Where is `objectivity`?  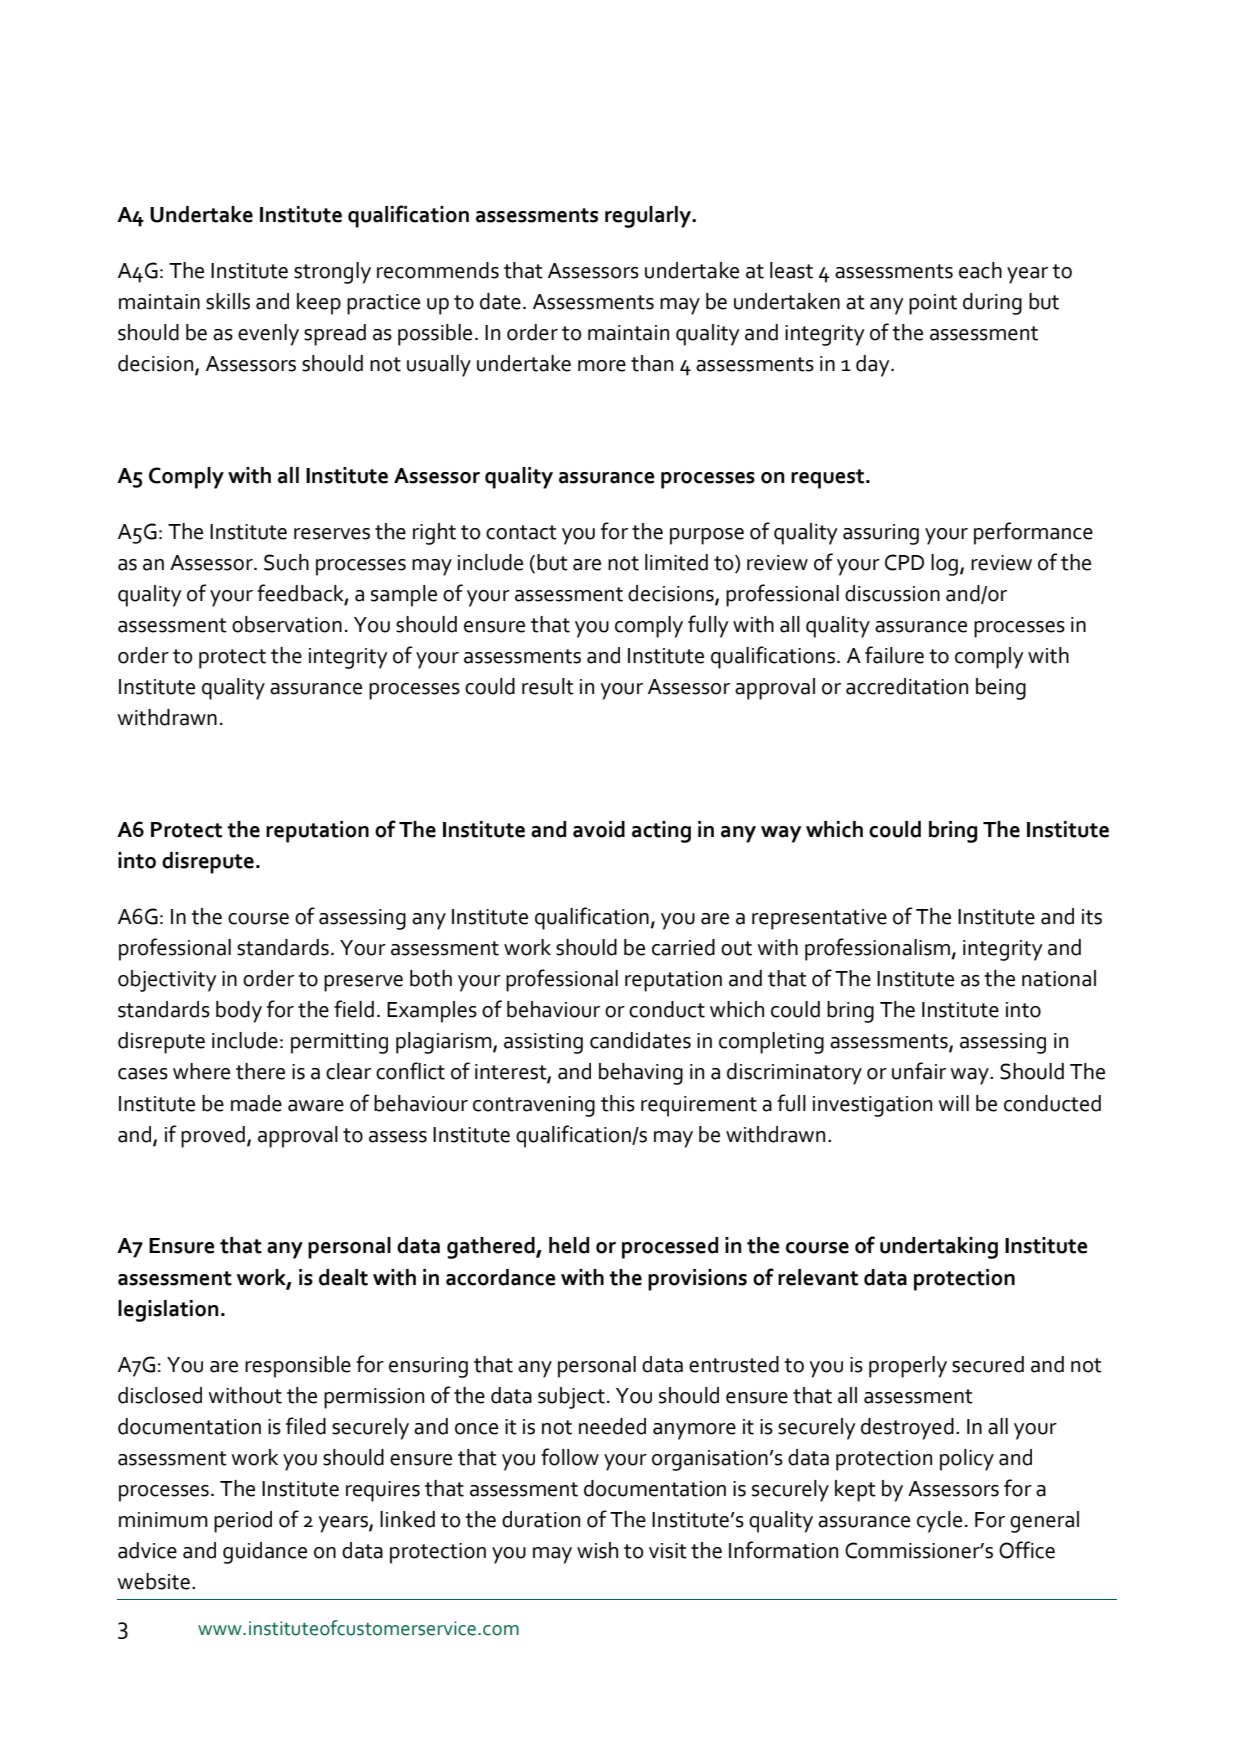
objectivity is located at coordinates (167, 981).
